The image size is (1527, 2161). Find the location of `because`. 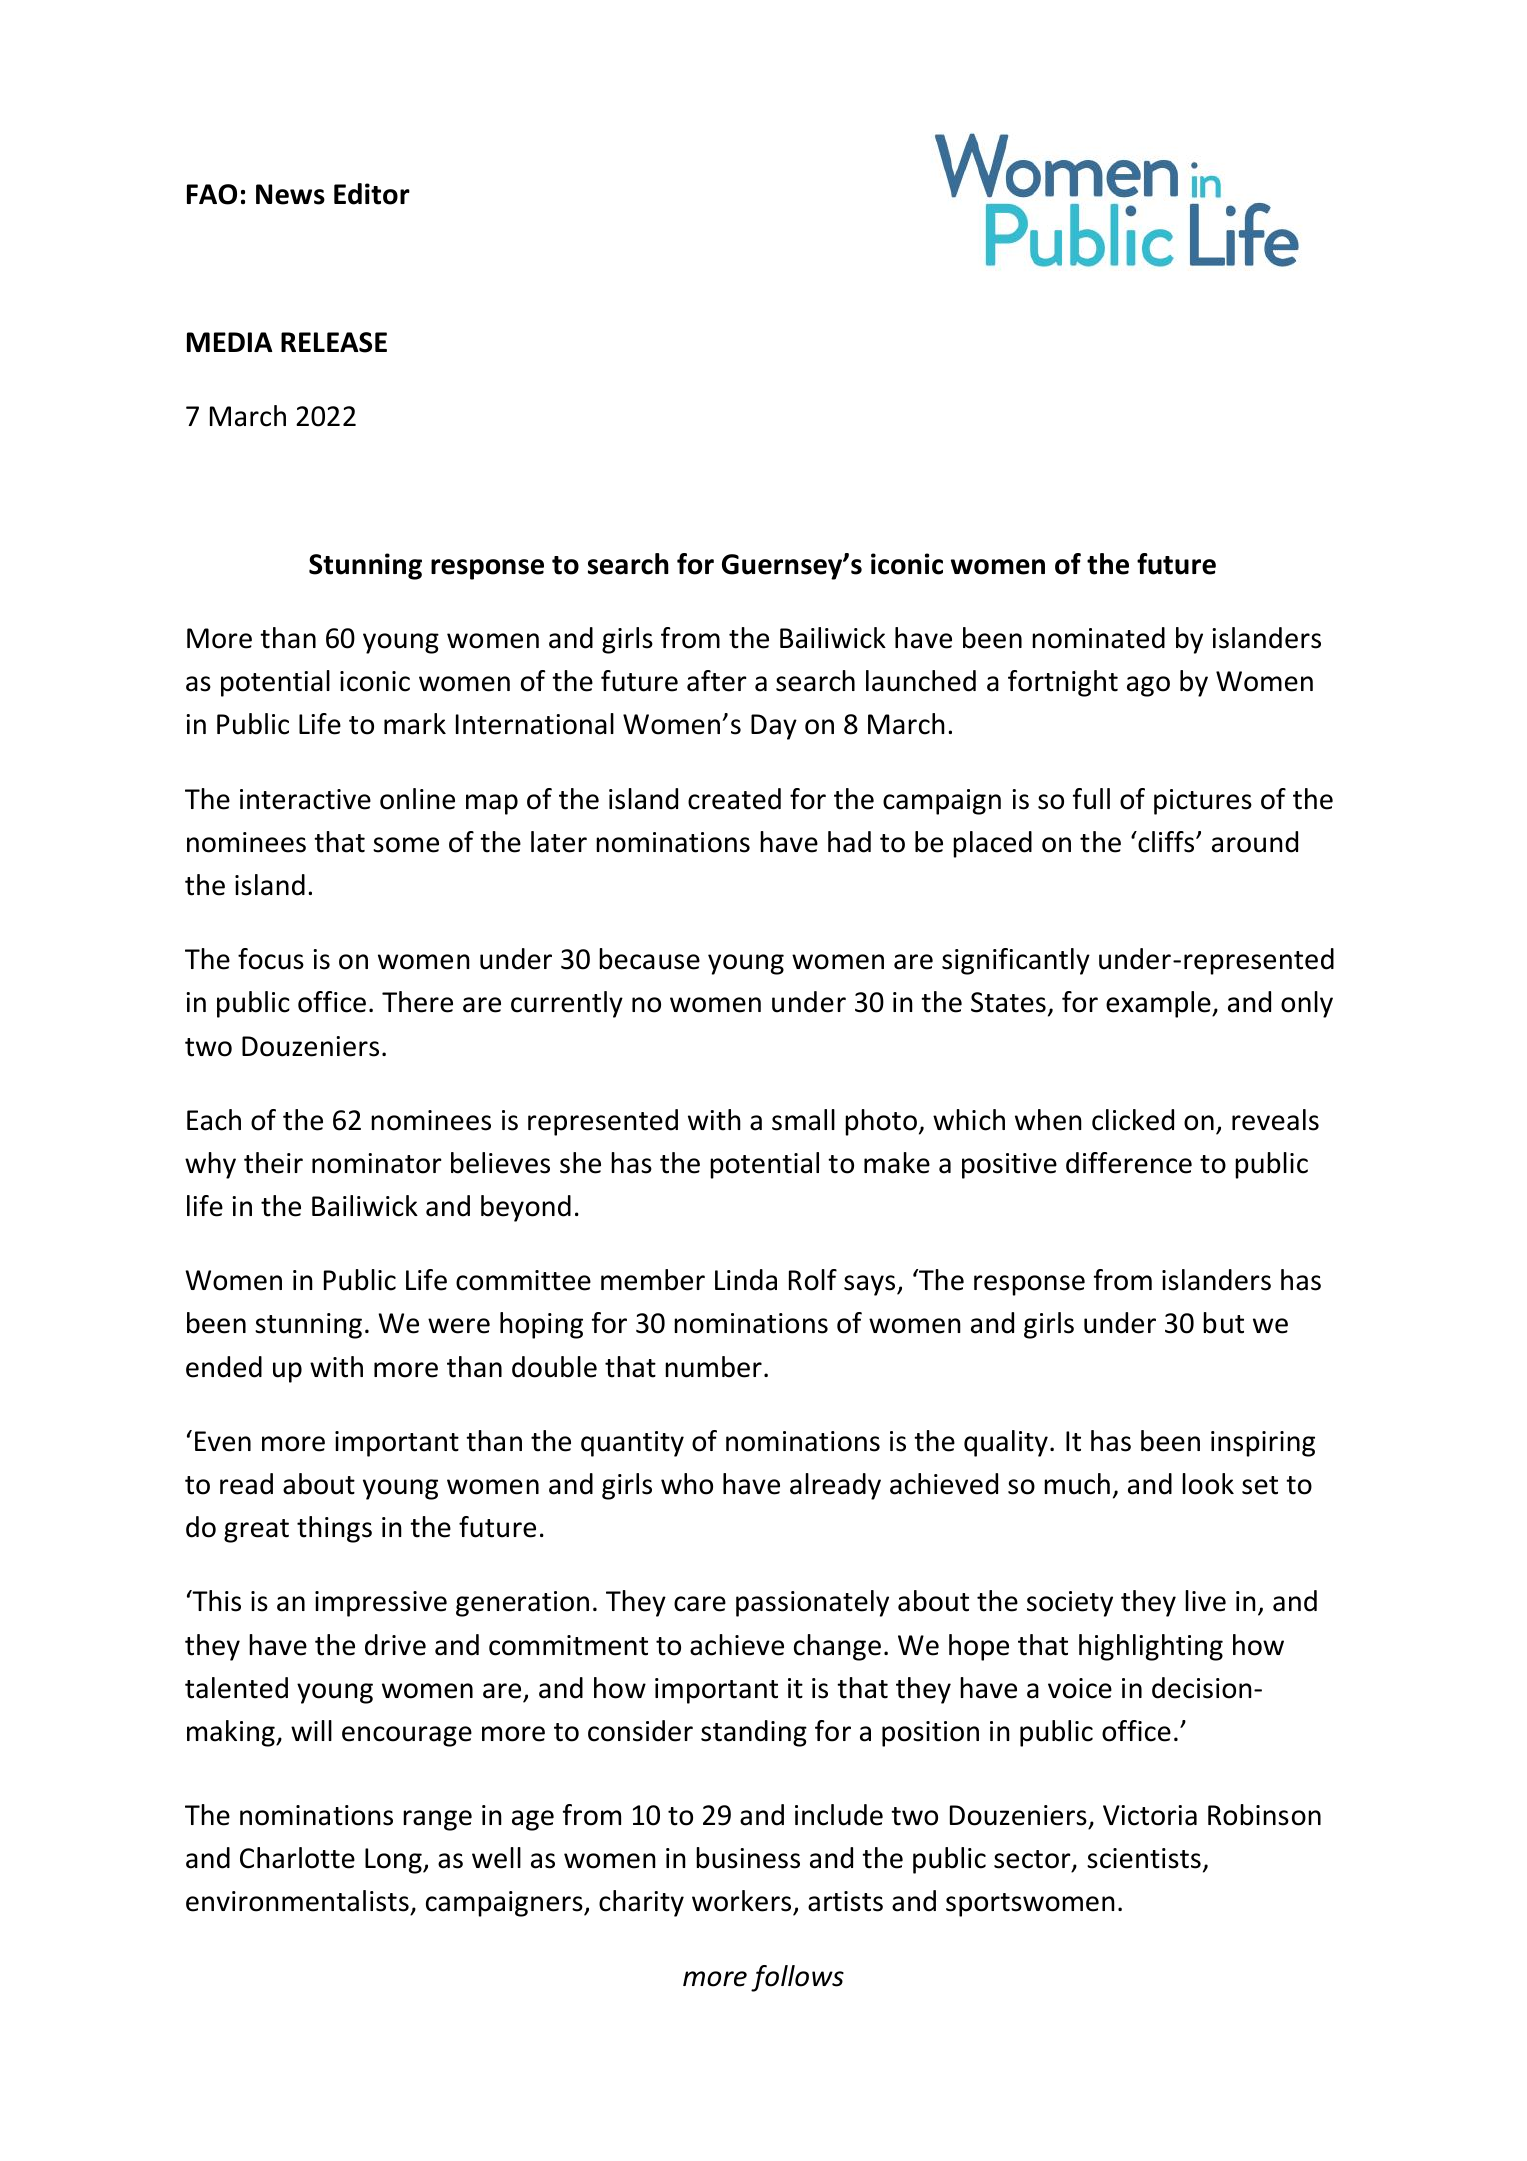

because is located at coordinates (649, 959).
